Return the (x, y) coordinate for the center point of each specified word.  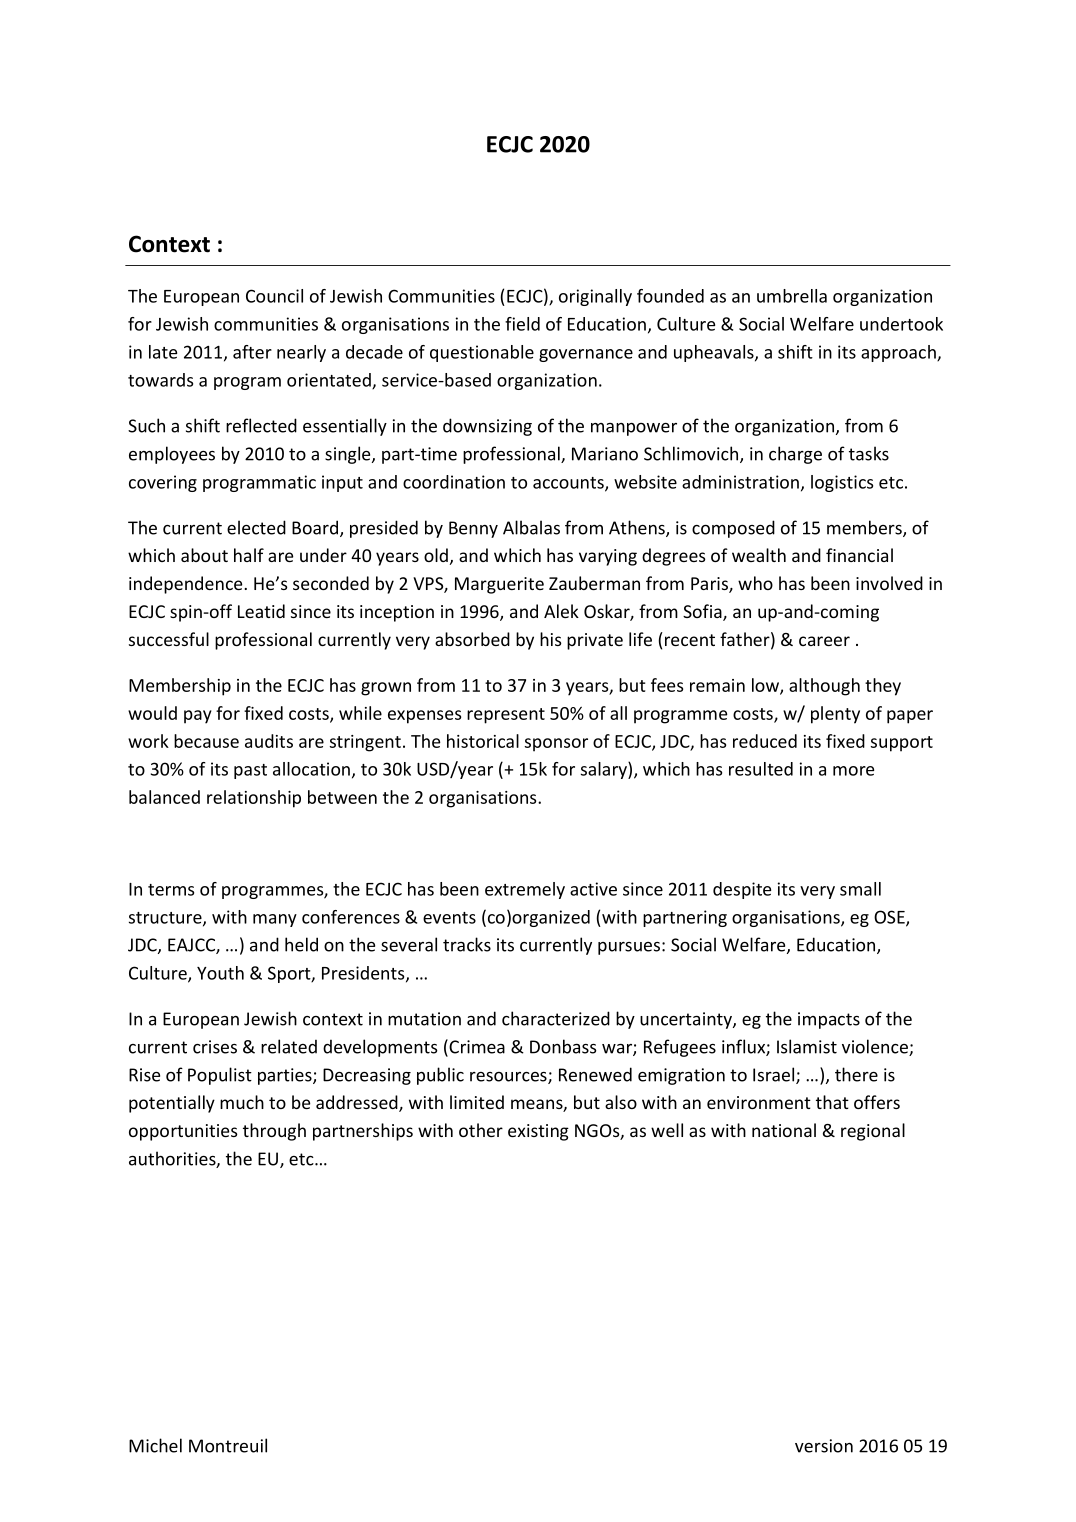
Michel (155, 1445)
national (784, 1130)
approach (899, 353)
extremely (525, 890)
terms (171, 890)
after (252, 352)
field (522, 324)
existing (538, 1132)
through (274, 1132)
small (860, 889)
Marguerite (499, 585)
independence (187, 585)
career (824, 641)
